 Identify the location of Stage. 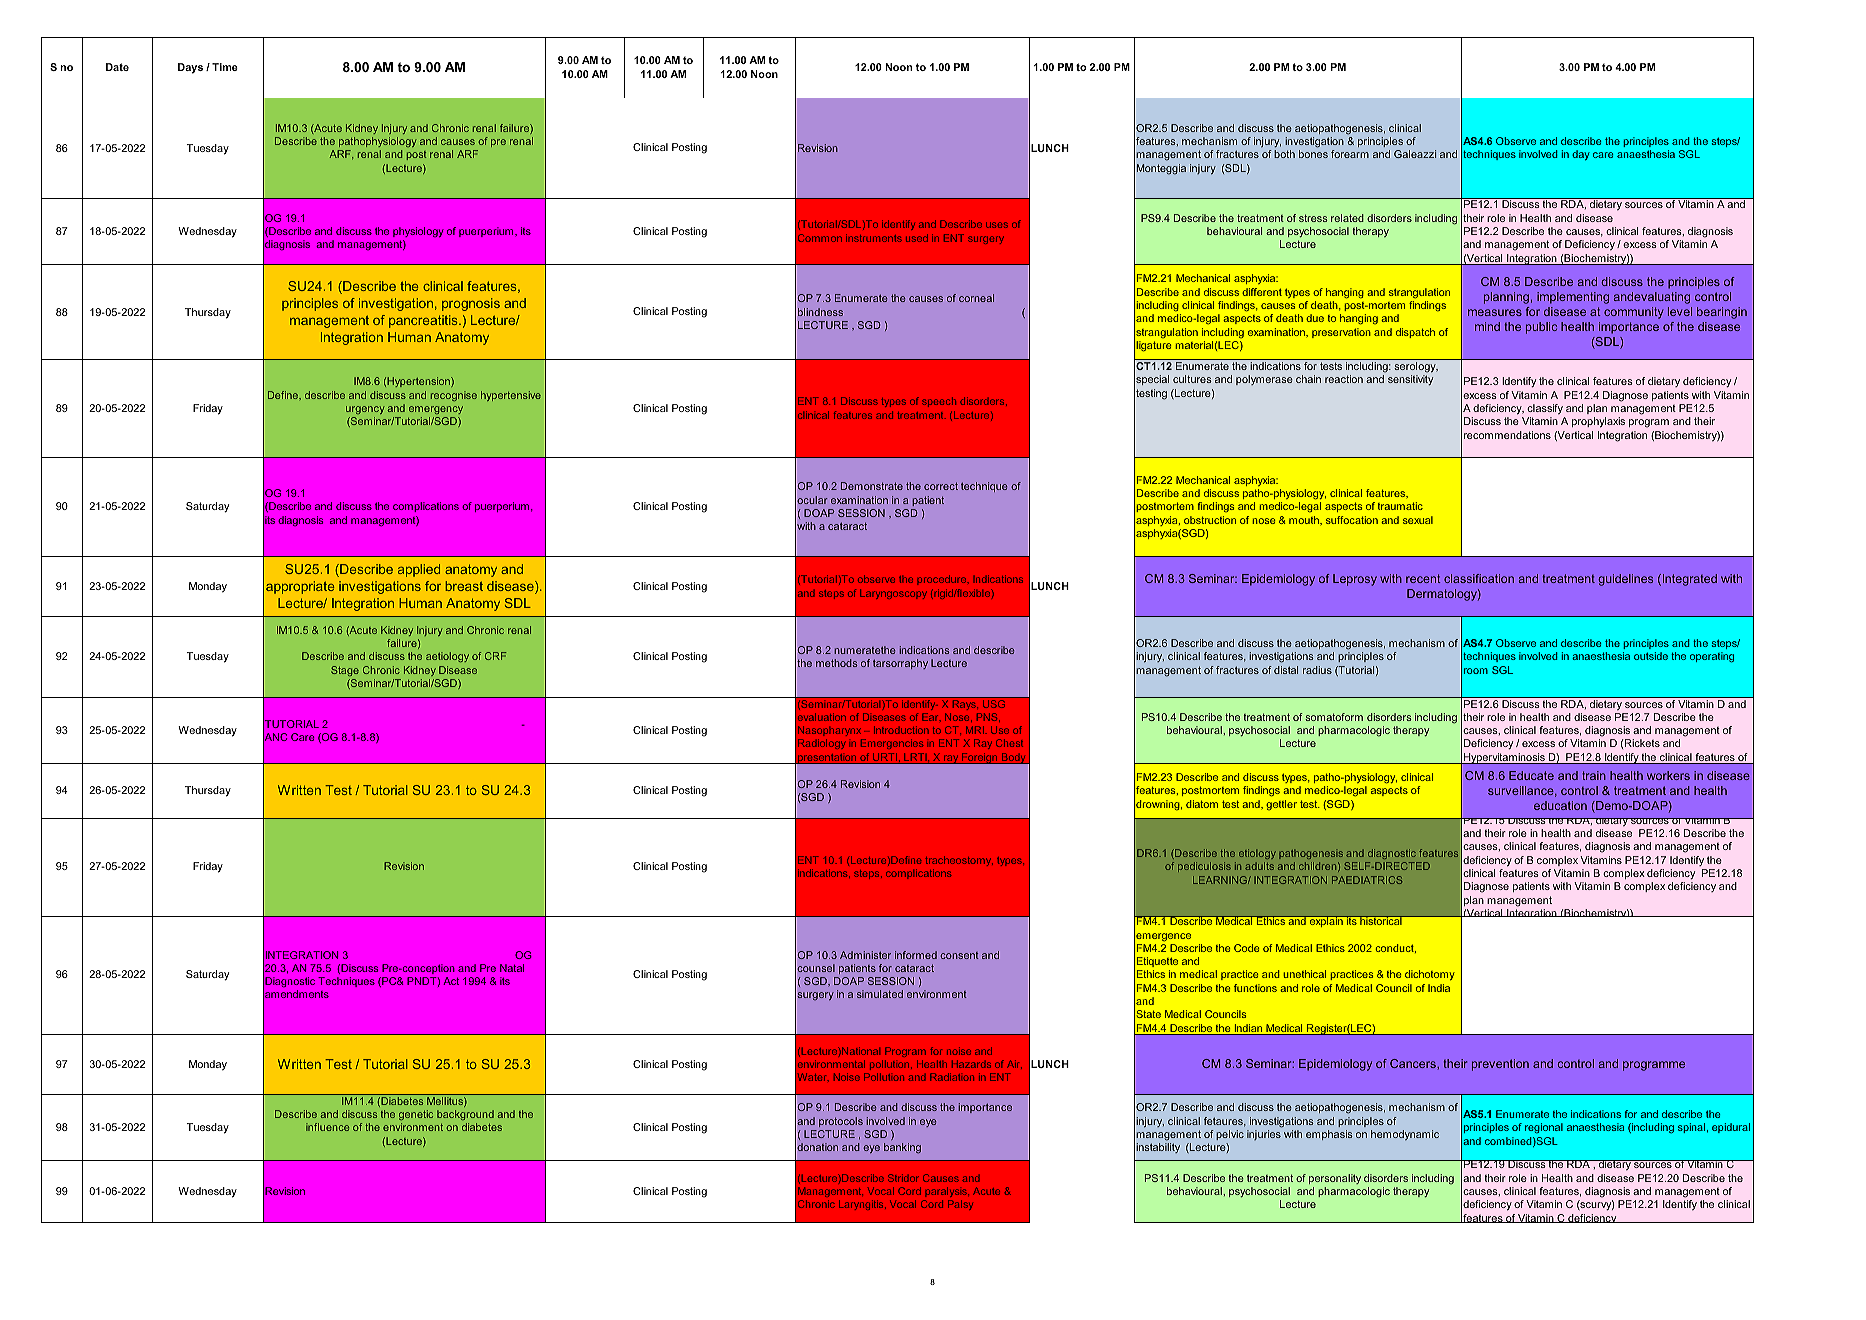
(345, 671).
